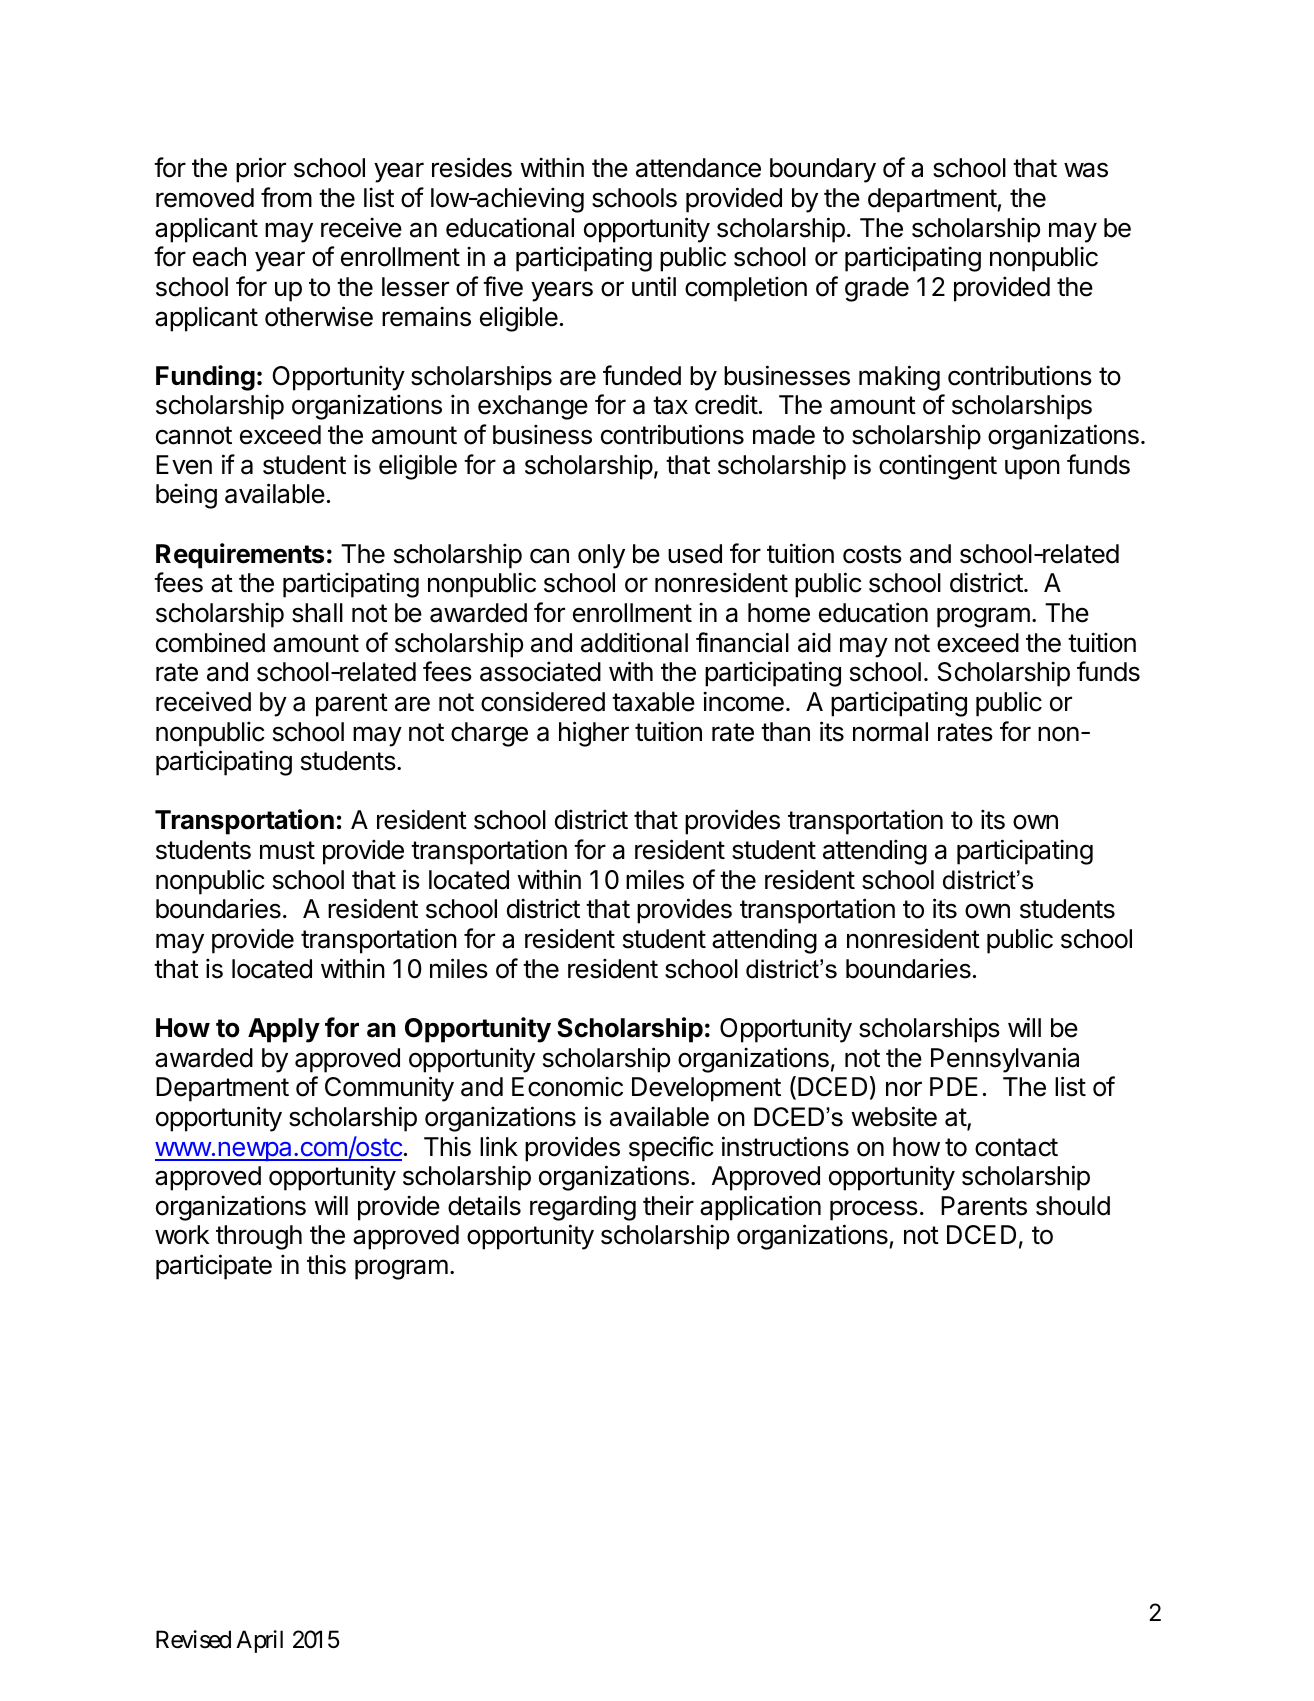 The height and width of the screenshot is (1701, 1314). What do you see at coordinates (259, 1641) in the screenshot?
I see `April` at bounding box center [259, 1641].
